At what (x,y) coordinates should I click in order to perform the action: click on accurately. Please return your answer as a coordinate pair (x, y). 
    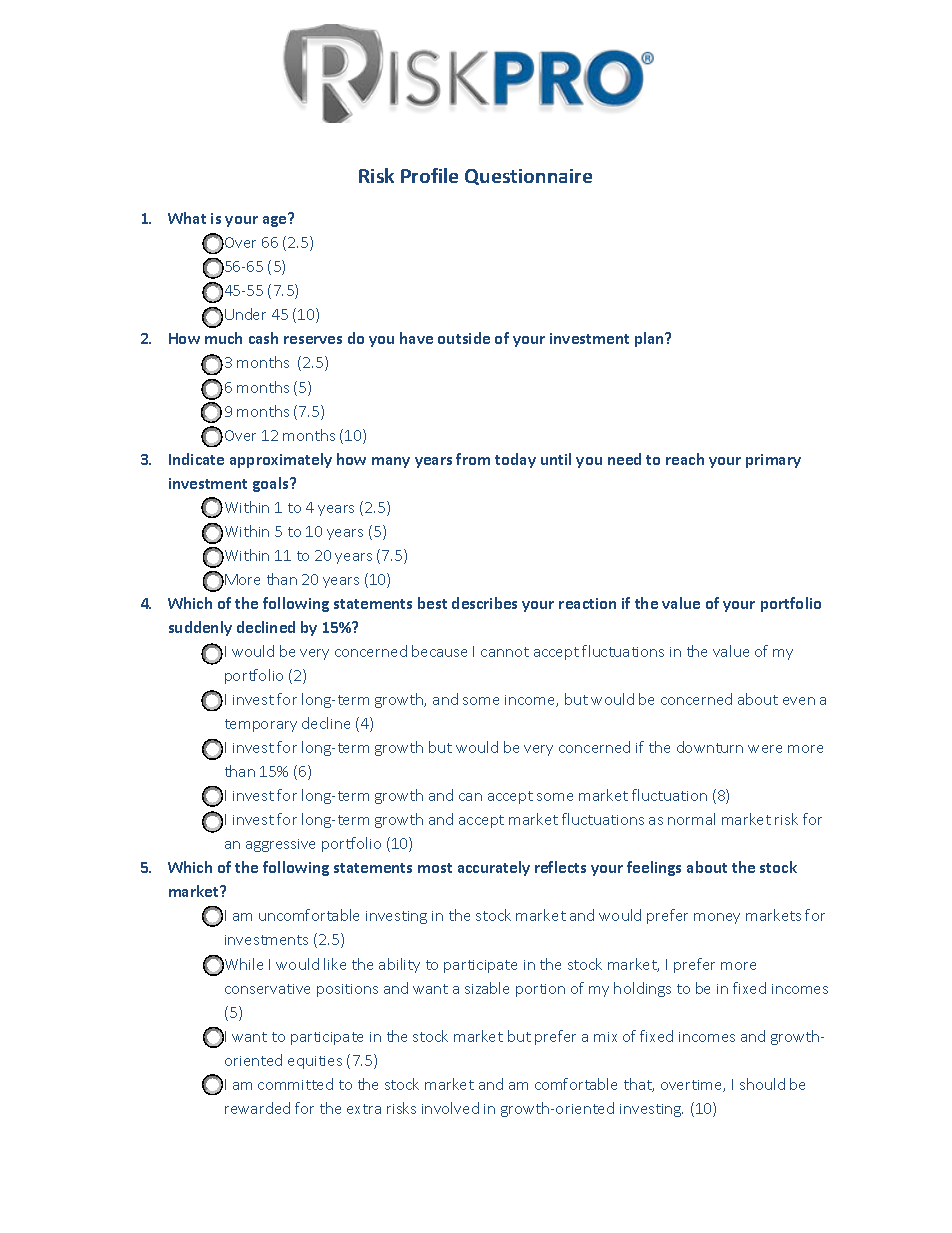
    Looking at the image, I should click on (494, 868).
